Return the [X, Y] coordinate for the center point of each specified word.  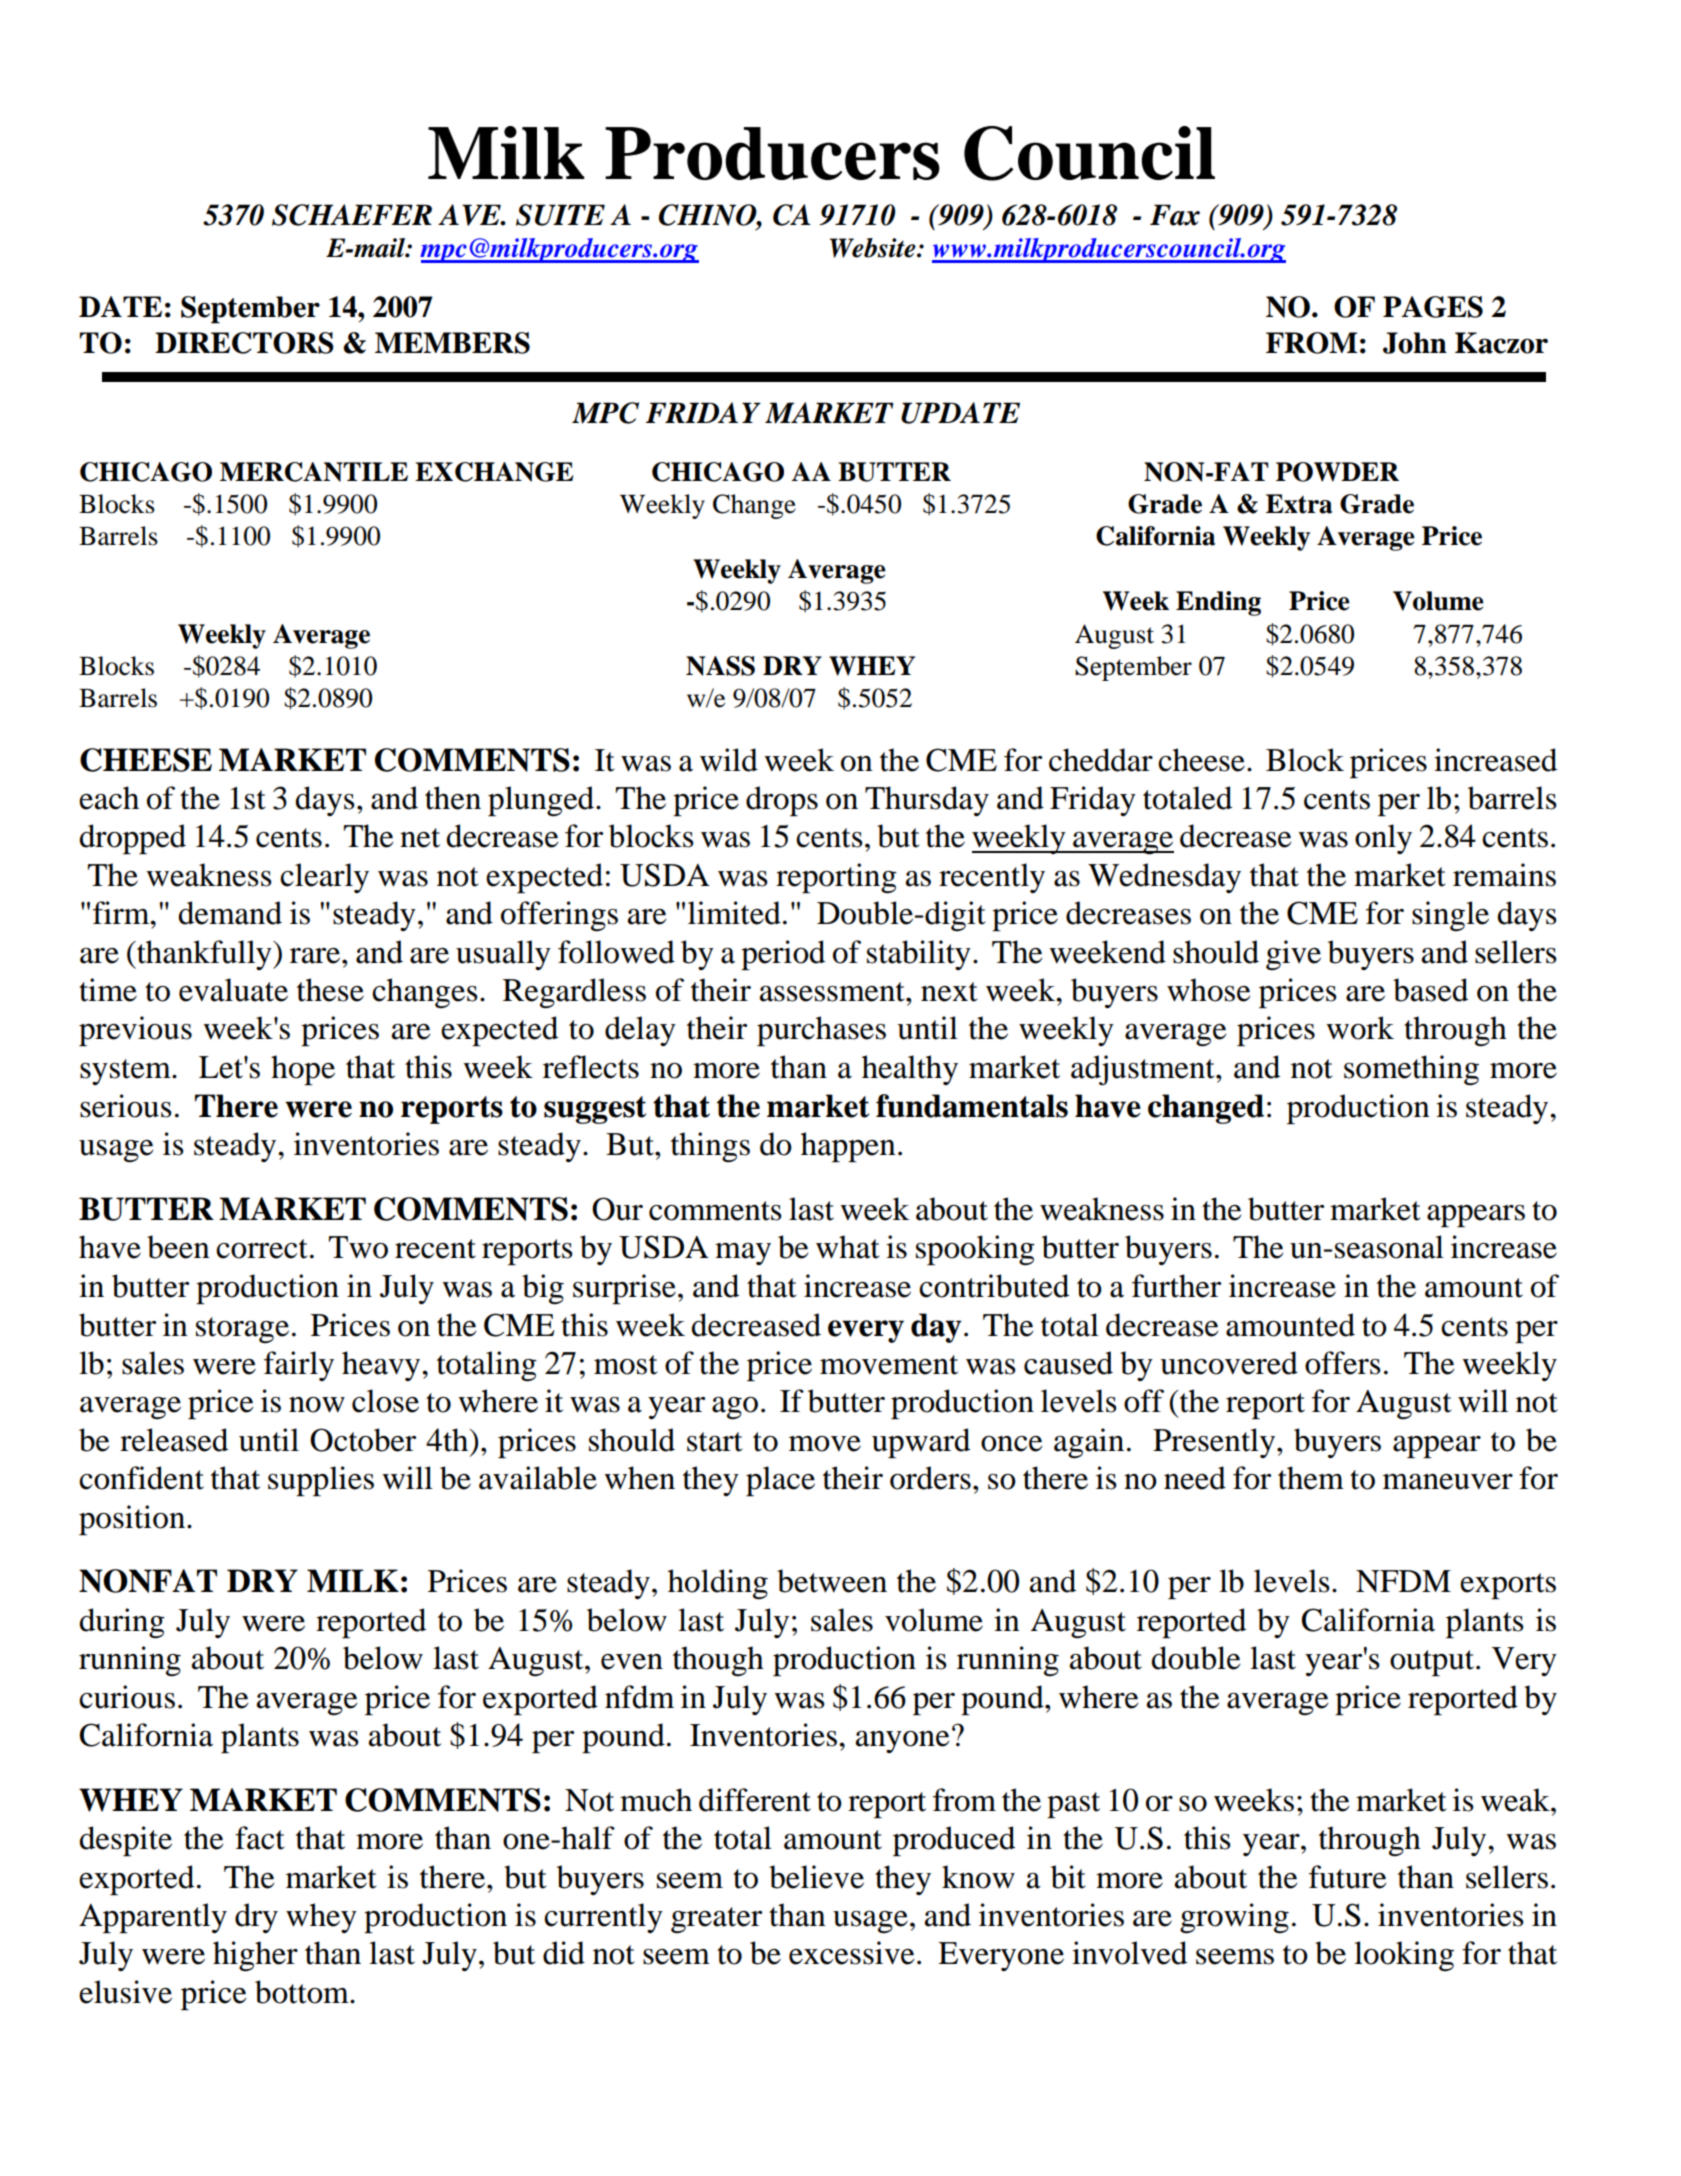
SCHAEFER [352, 215]
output [1433, 1663]
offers [1343, 1363]
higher [255, 1956]
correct [262, 1249]
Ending [1218, 603]
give [1293, 955]
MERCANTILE [314, 472]
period [783, 955]
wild [729, 760]
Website [873, 248]
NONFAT [148, 1581]
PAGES [1433, 307]
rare [316, 956]
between [832, 1581]
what [848, 1247]
